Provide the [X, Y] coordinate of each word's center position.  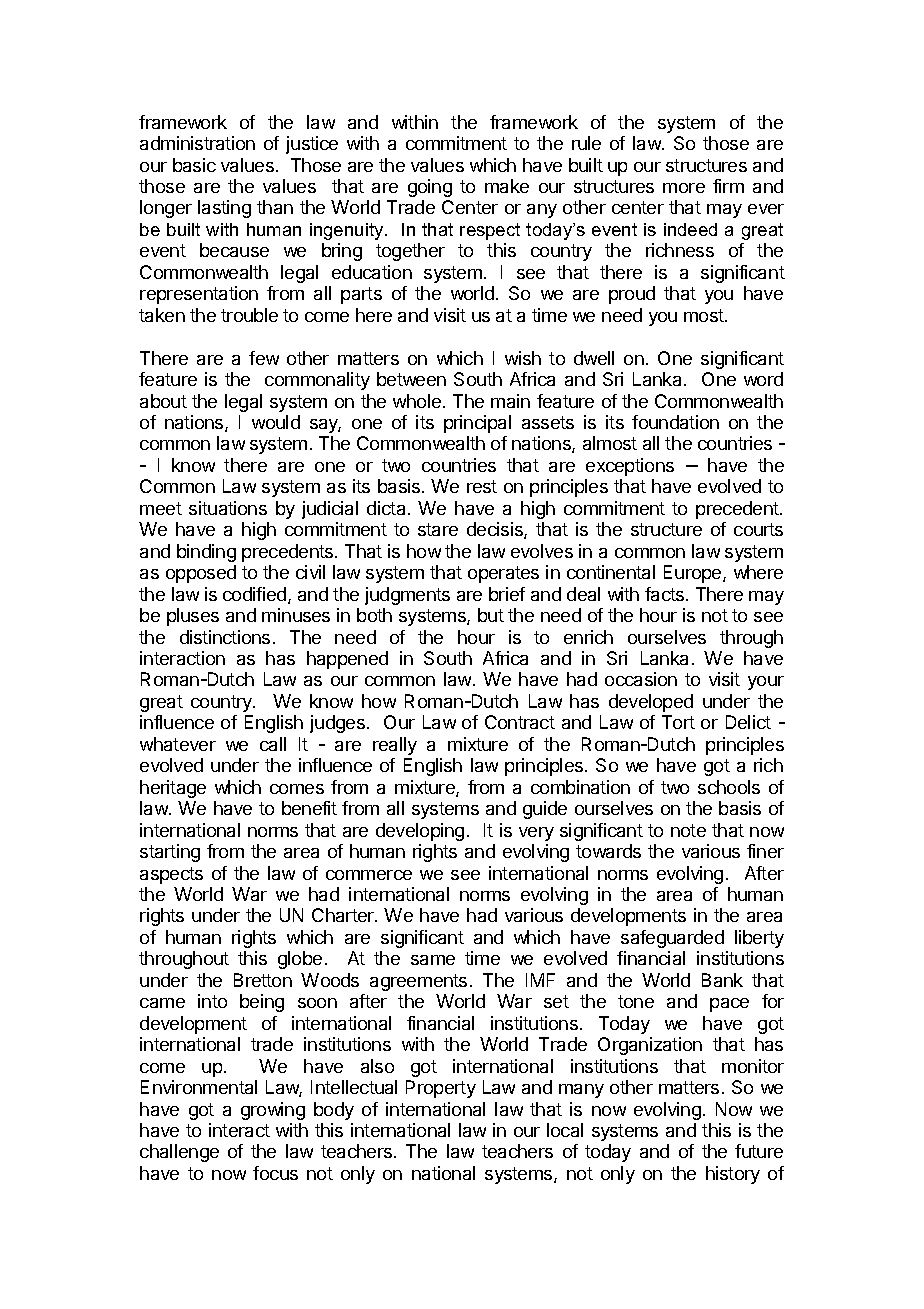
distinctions [225, 637]
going [430, 188]
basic [194, 165]
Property [441, 1089]
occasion [641, 679]
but [491, 615]
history [733, 1175]
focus [275, 1173]
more [684, 188]
